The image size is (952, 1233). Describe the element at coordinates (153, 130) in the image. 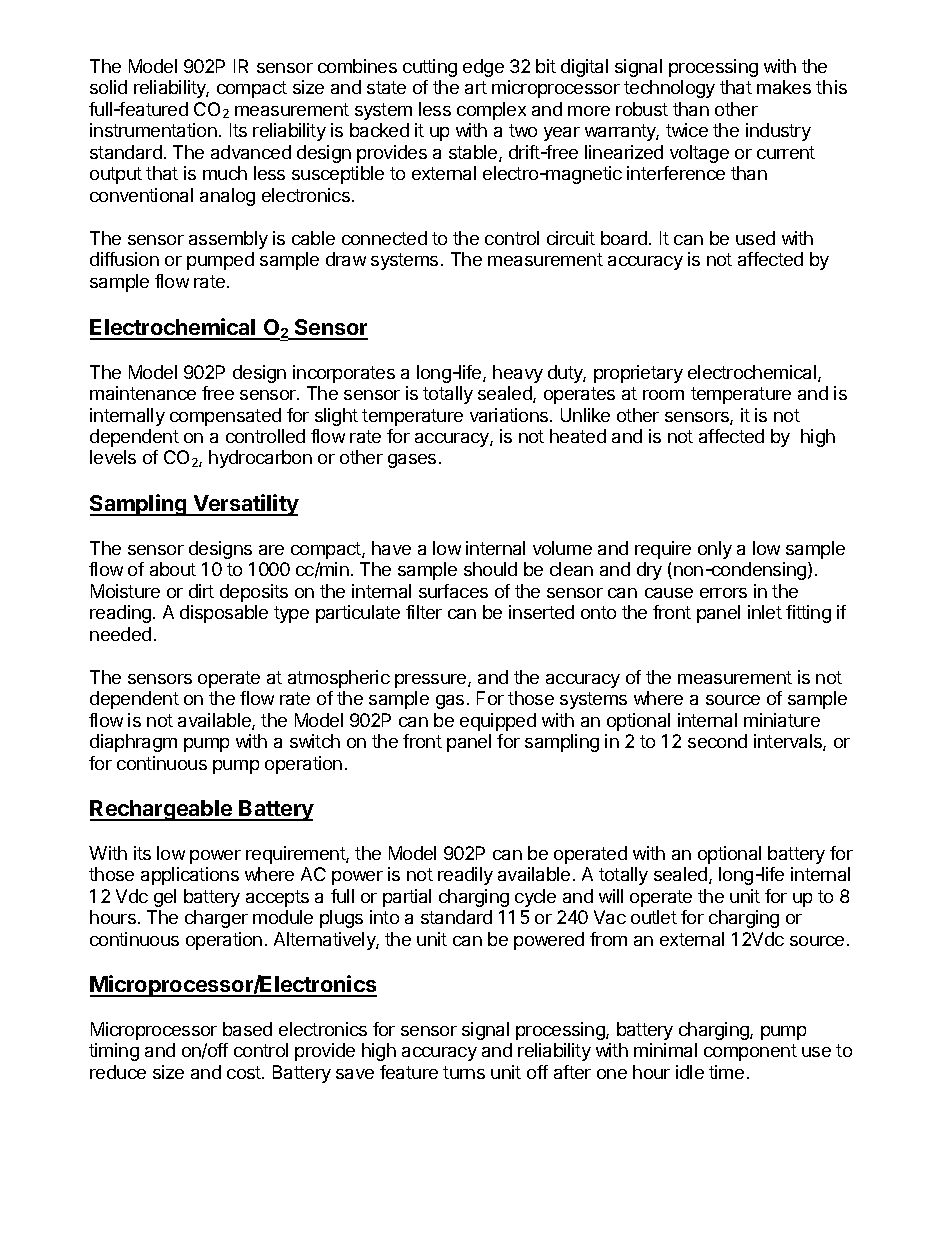

I see `instrumentation` at that location.
